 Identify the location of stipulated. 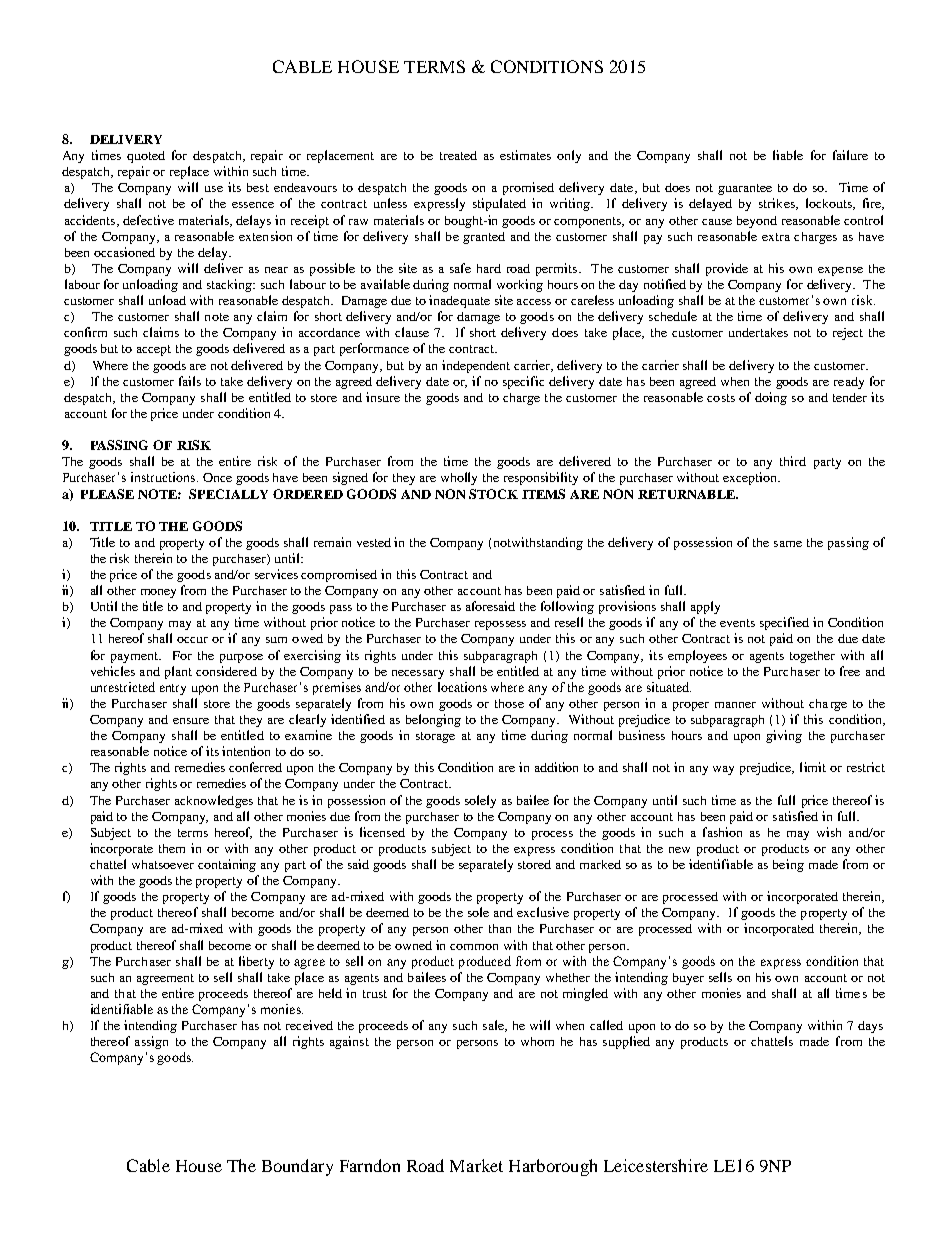
(499, 204).
